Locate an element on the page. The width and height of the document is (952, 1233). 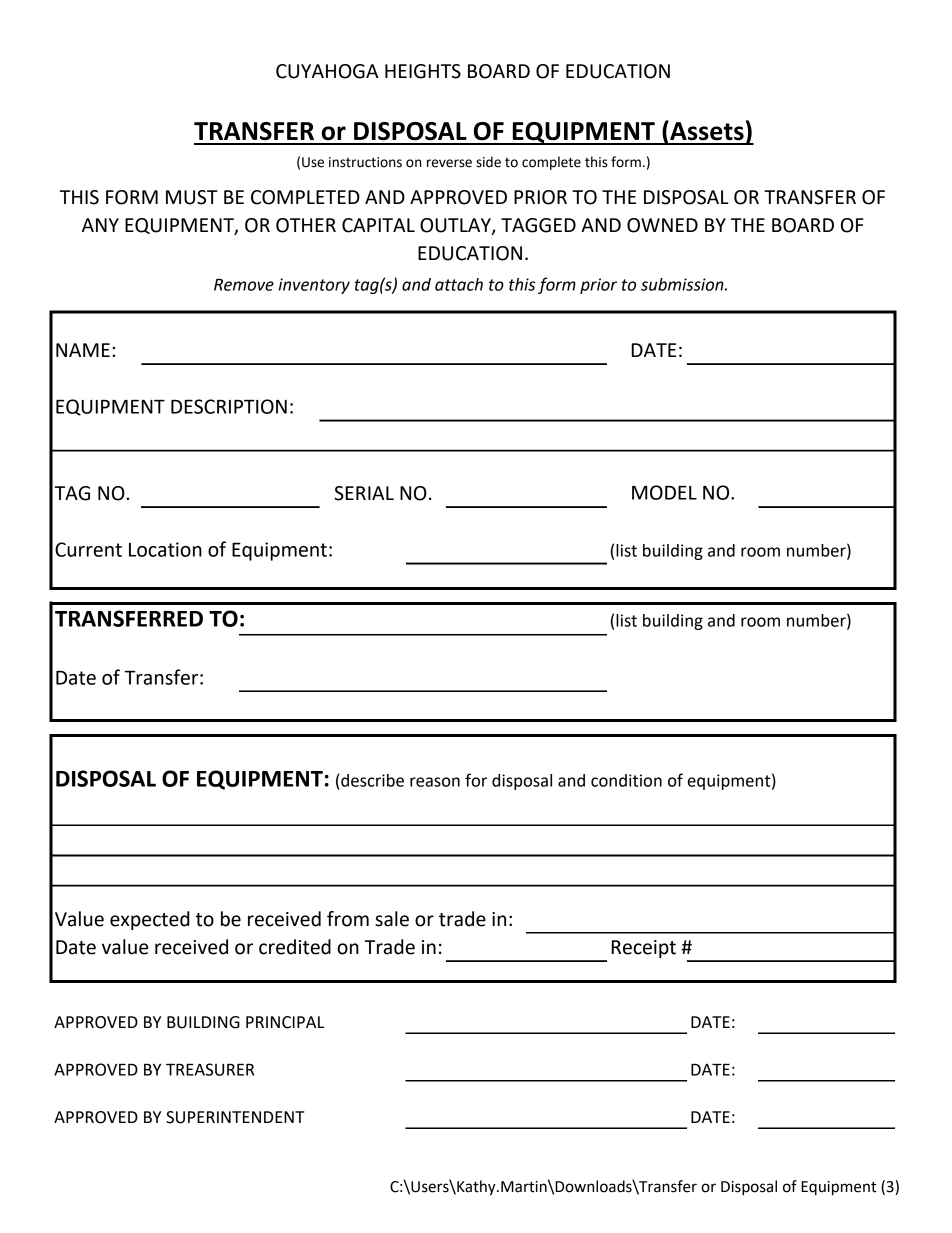
SERIAL is located at coordinates (364, 493).
